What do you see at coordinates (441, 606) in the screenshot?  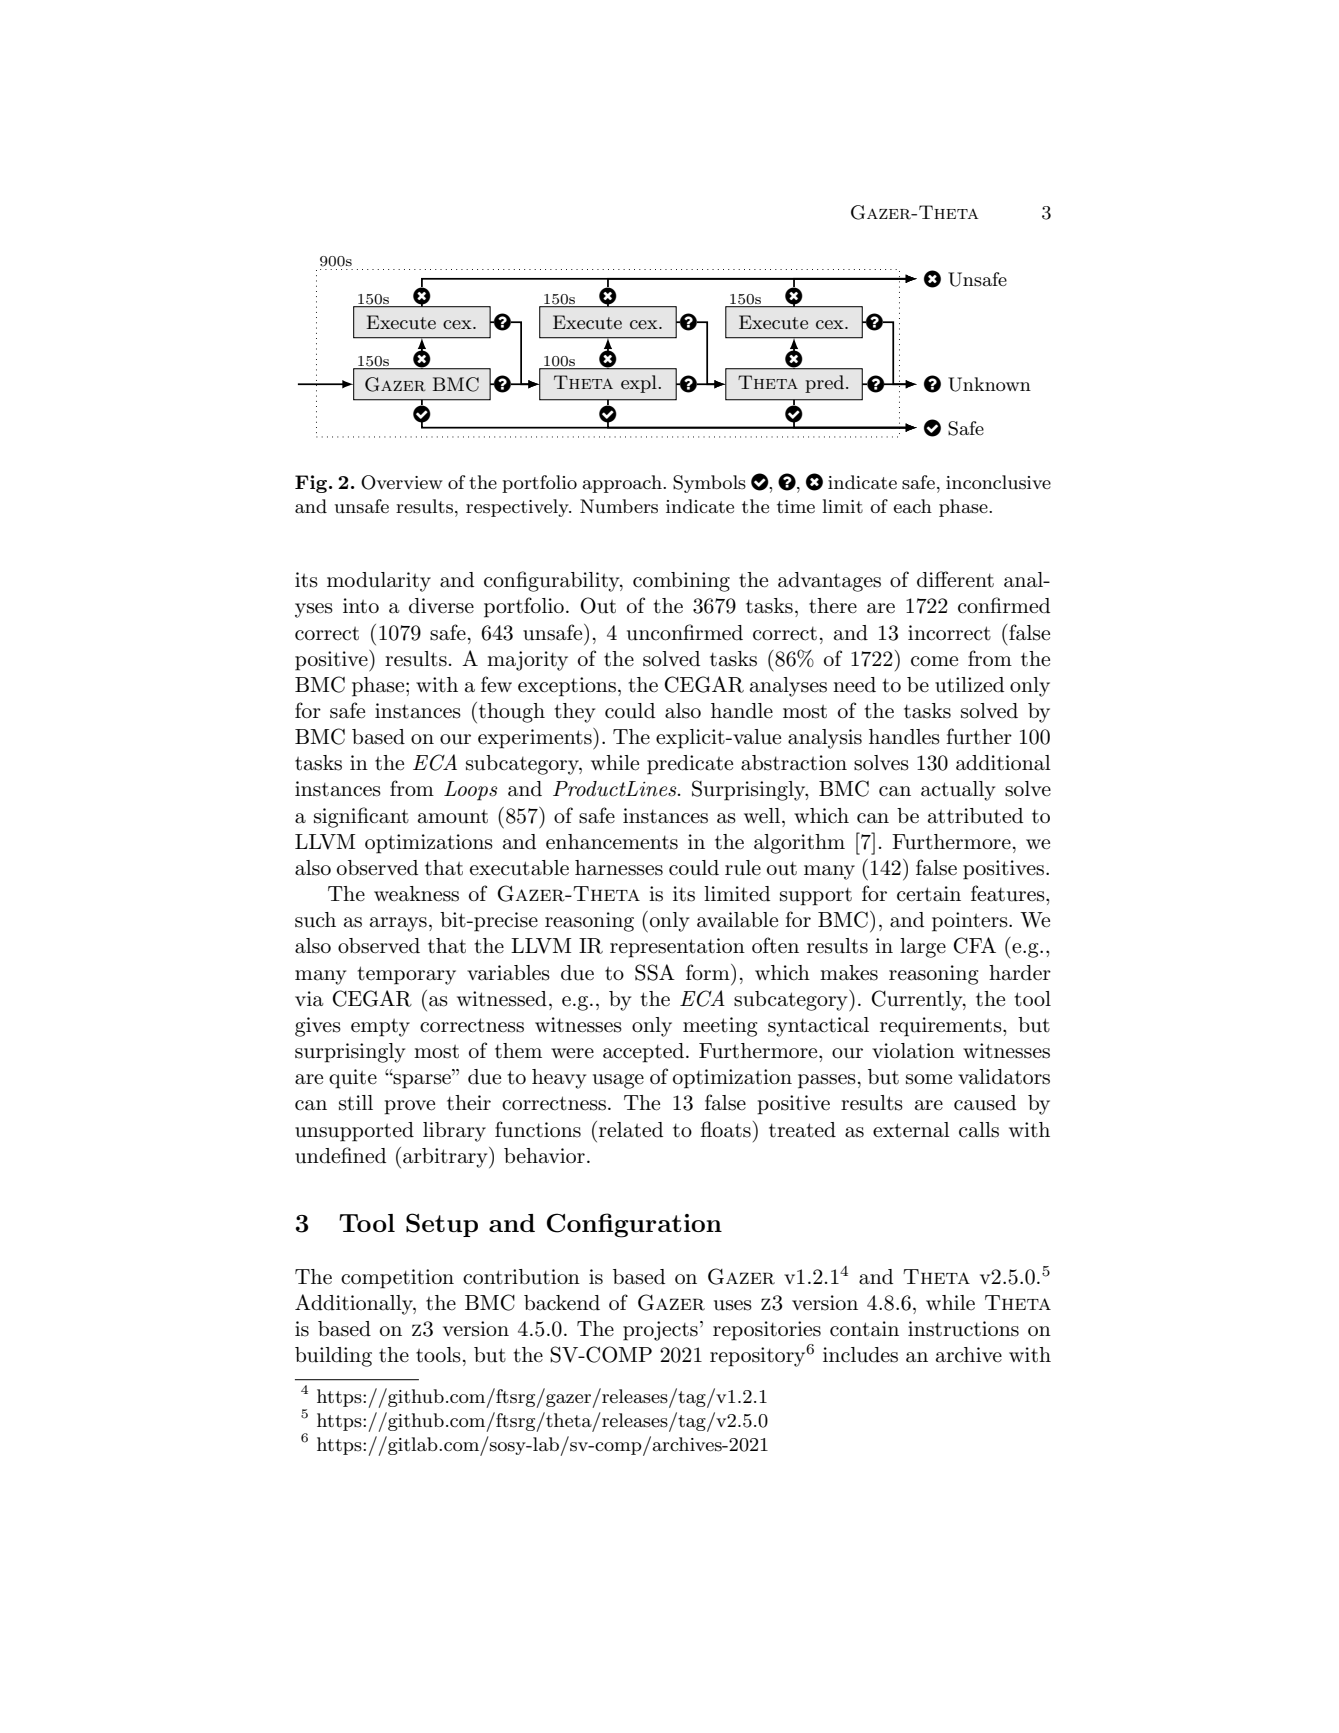 I see `diverse` at bounding box center [441, 606].
